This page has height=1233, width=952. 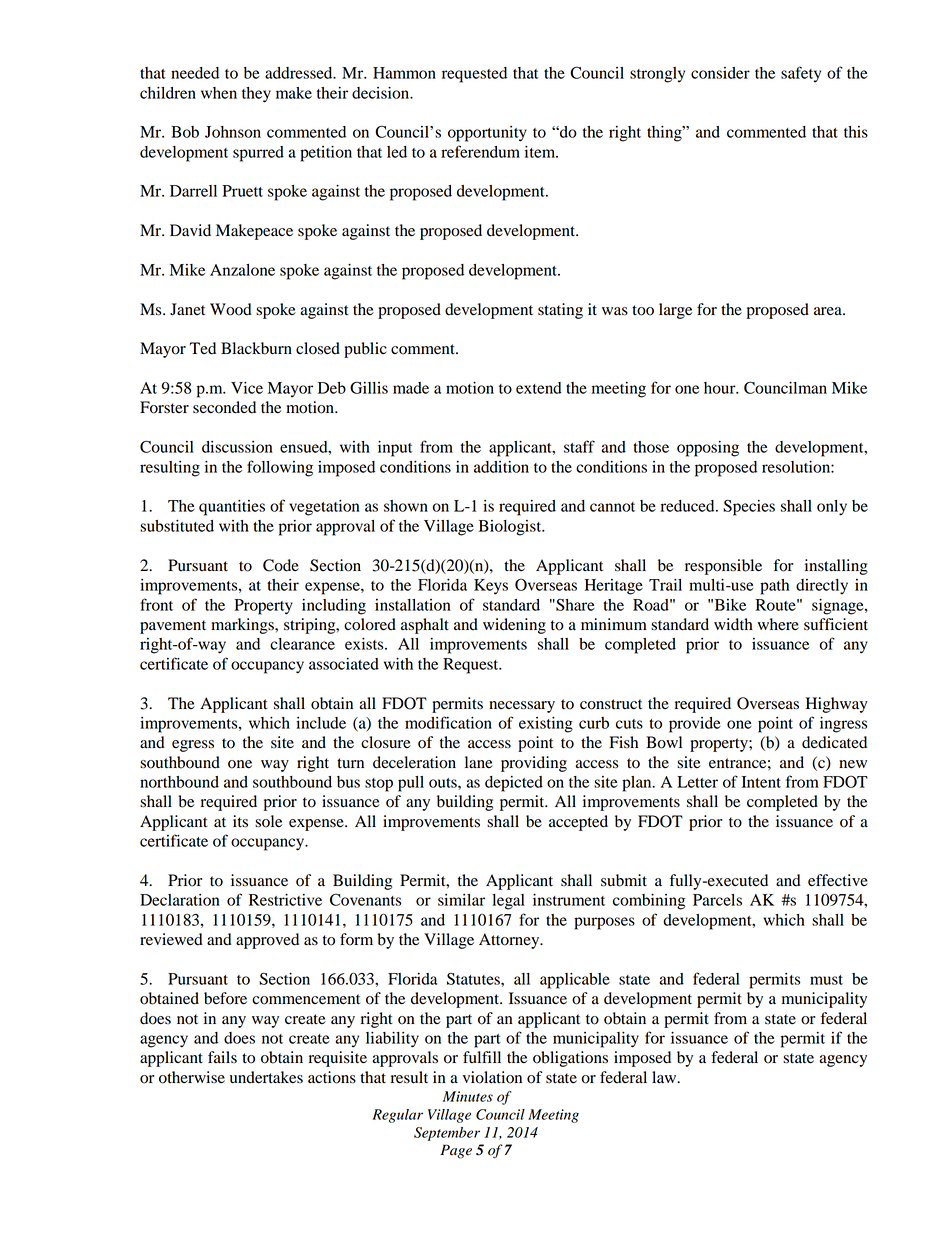 I want to click on Intent, so click(x=761, y=782).
